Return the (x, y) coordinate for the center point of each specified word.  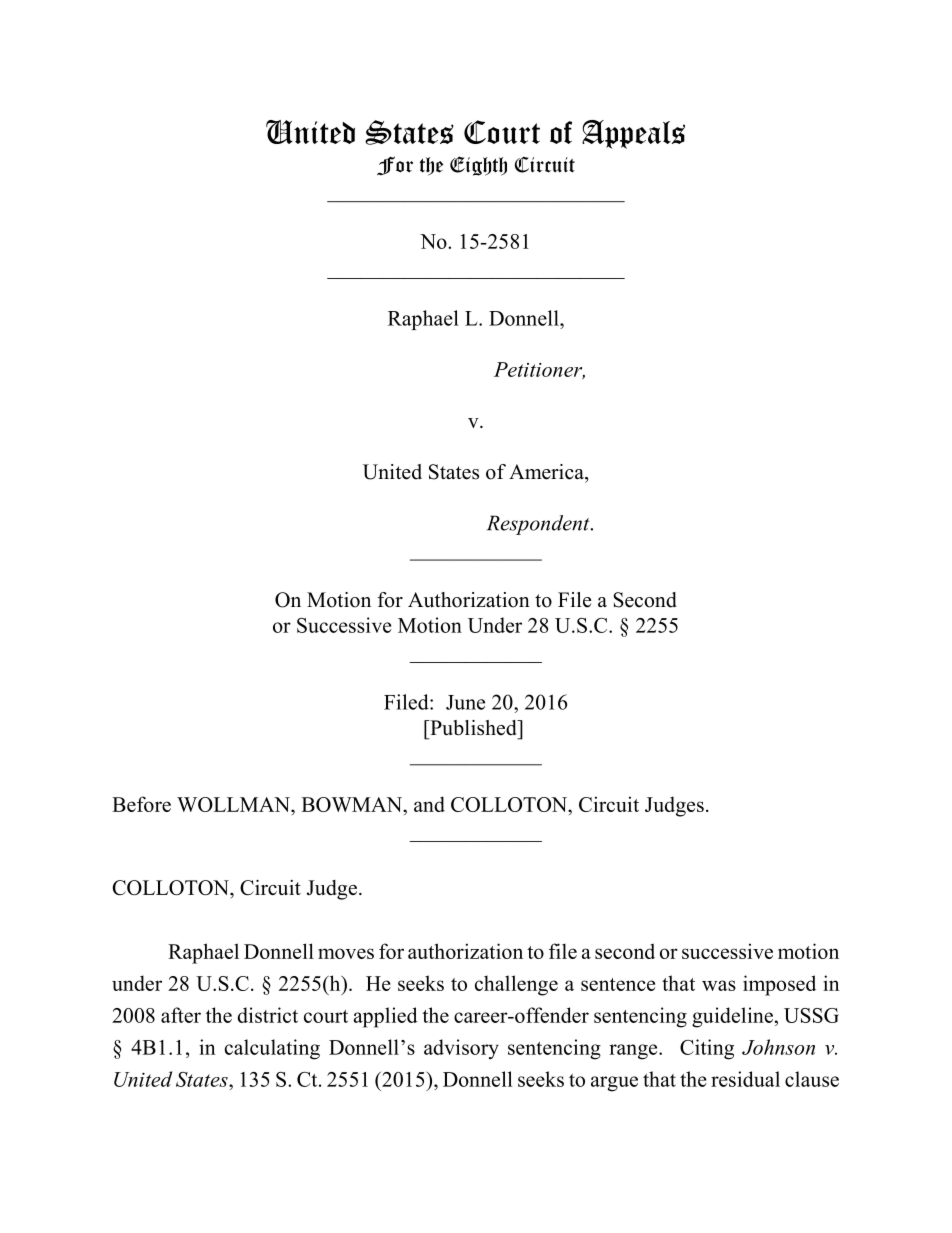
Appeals (633, 134)
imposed (779, 985)
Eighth (478, 166)
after (181, 1015)
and (429, 804)
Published (473, 728)
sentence (618, 984)
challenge (516, 985)
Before (141, 804)
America (547, 472)
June (465, 702)
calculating (272, 1049)
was (719, 985)
